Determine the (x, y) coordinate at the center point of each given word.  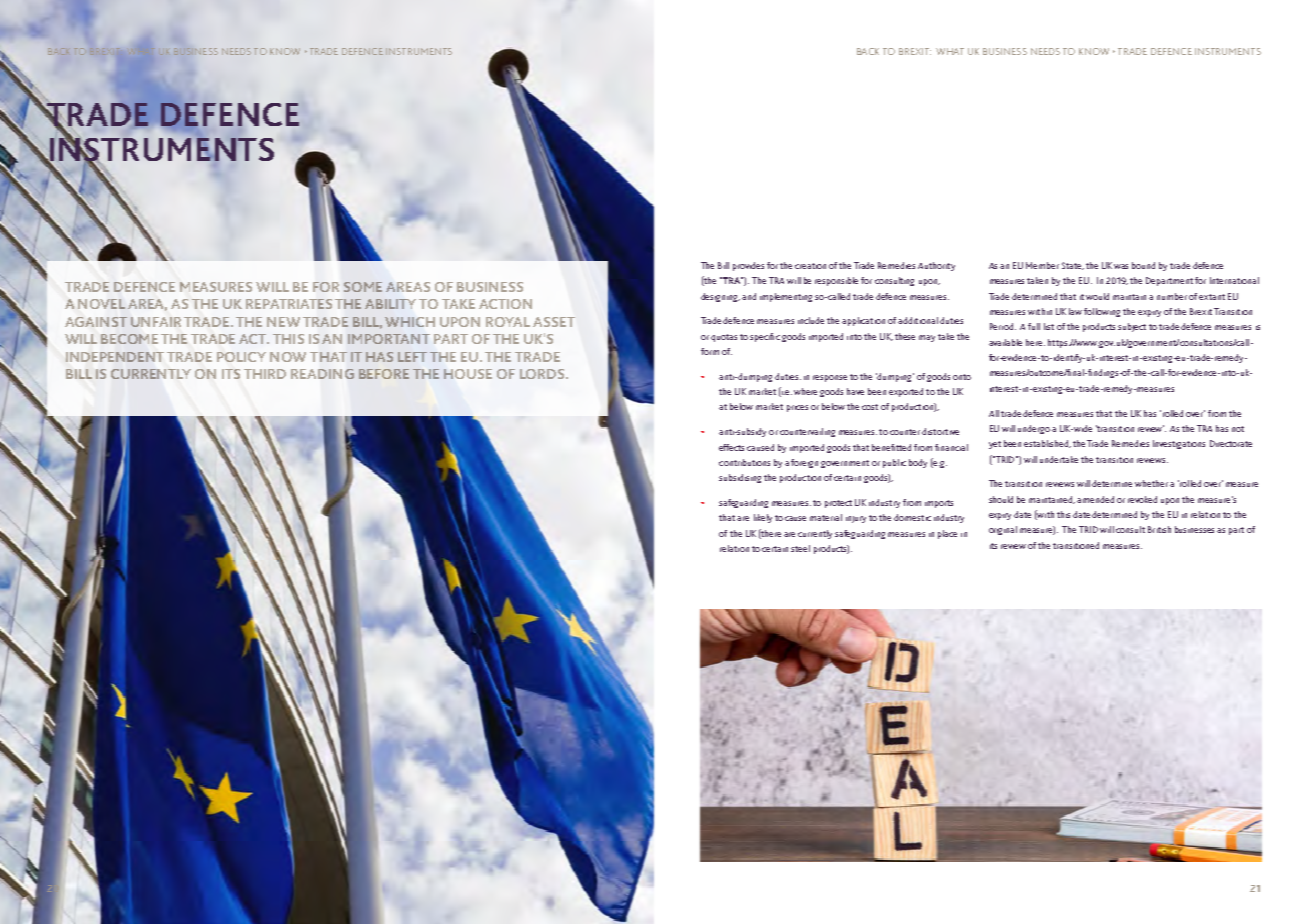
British (1159, 529)
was (1121, 266)
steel (800, 548)
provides (748, 266)
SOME (363, 287)
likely (763, 518)
